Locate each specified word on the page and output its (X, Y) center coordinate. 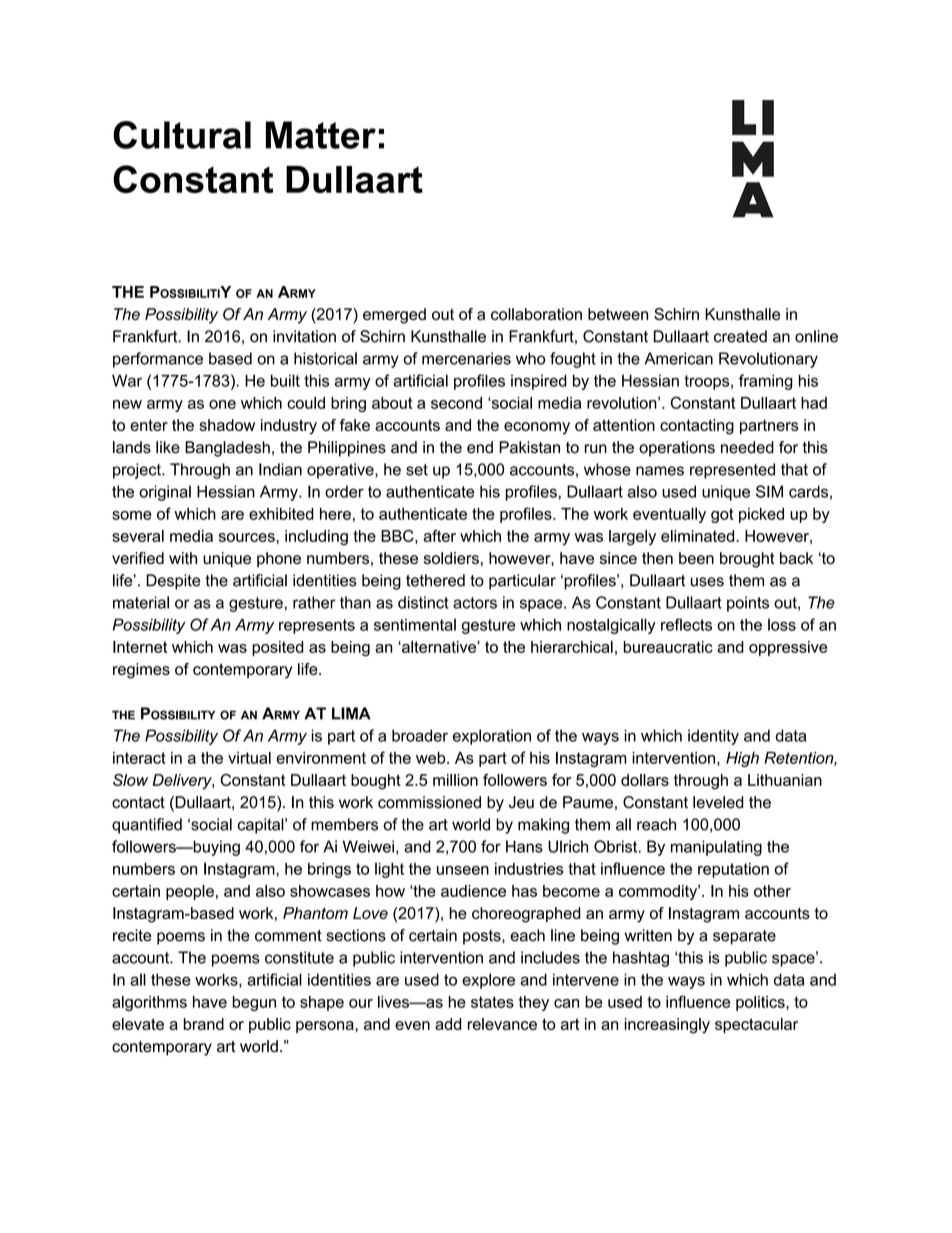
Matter (321, 135)
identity (713, 737)
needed (747, 447)
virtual (249, 758)
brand (203, 1024)
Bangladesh (227, 449)
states (492, 1002)
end (480, 447)
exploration (492, 737)
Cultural (182, 135)
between (618, 314)
